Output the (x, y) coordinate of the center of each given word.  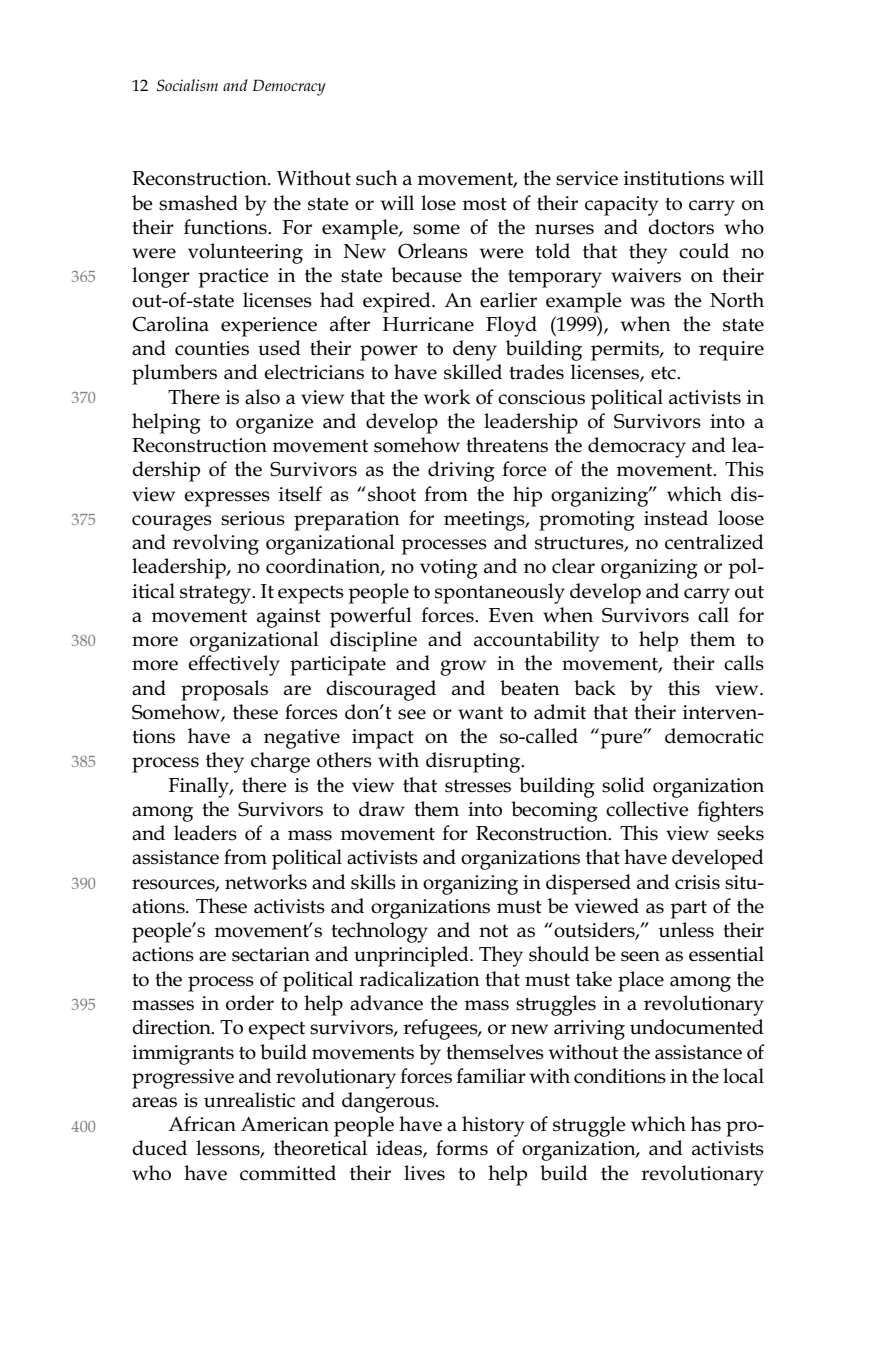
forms (462, 1148)
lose (438, 203)
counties (212, 348)
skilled (473, 372)
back (595, 688)
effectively (234, 665)
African (202, 1124)
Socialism (187, 85)
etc (664, 373)
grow (463, 668)
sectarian (271, 954)
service (587, 178)
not (493, 931)
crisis (697, 882)
